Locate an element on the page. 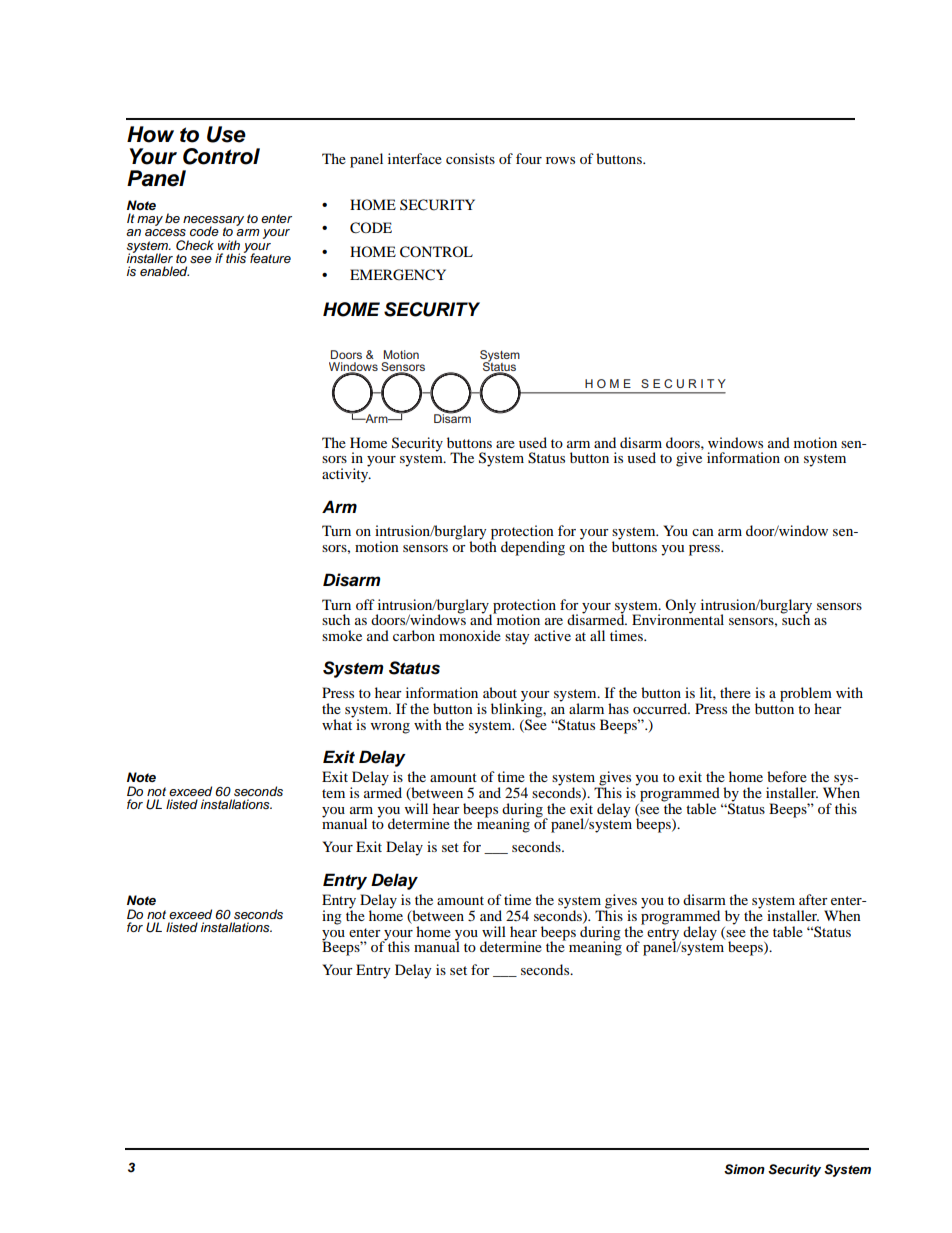  necessary is located at coordinates (213, 222).
